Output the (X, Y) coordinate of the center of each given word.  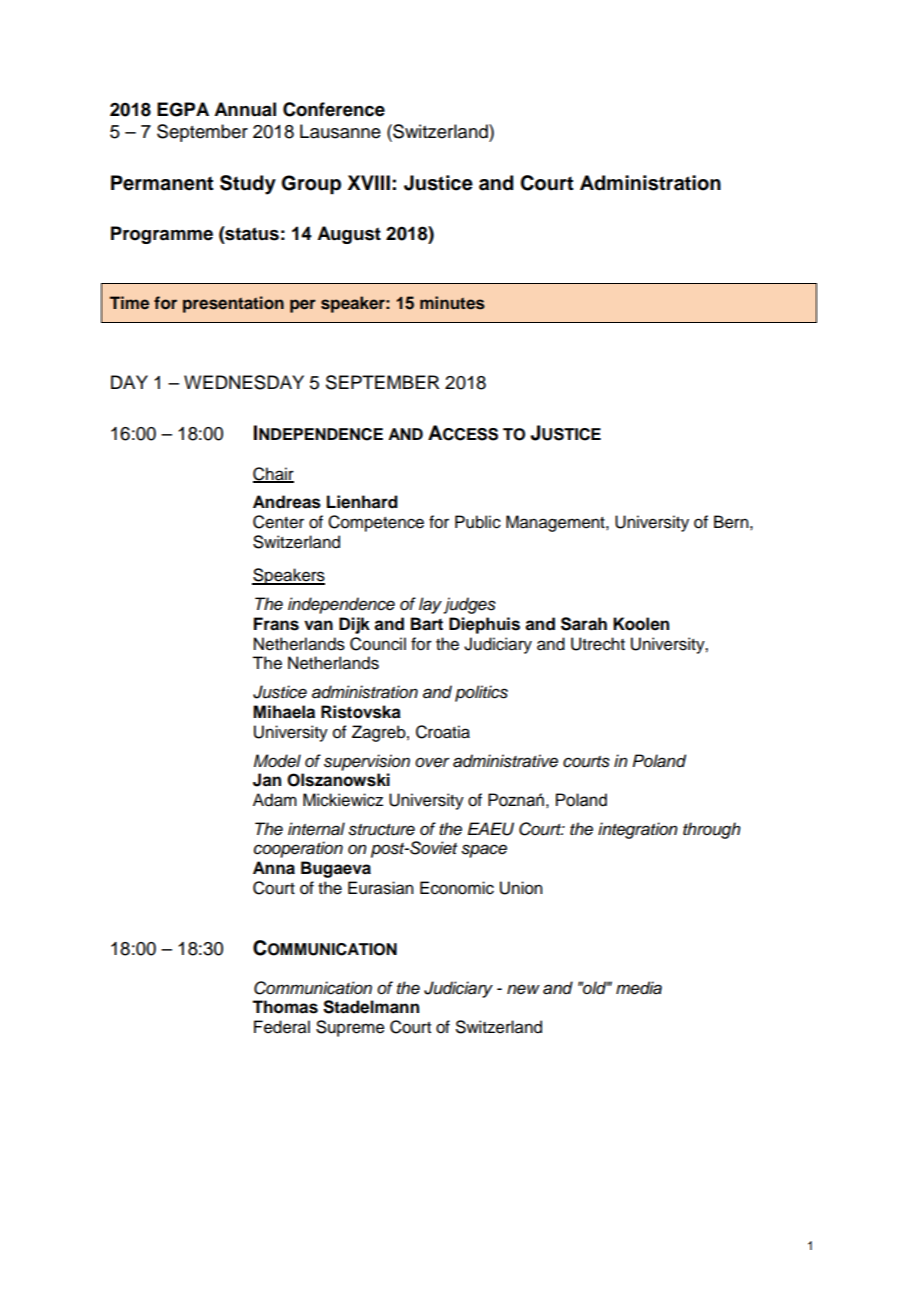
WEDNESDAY (244, 382)
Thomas (285, 1007)
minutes (452, 303)
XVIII (368, 182)
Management (556, 523)
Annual (245, 109)
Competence (376, 523)
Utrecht (598, 644)
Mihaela (284, 712)
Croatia (443, 732)
